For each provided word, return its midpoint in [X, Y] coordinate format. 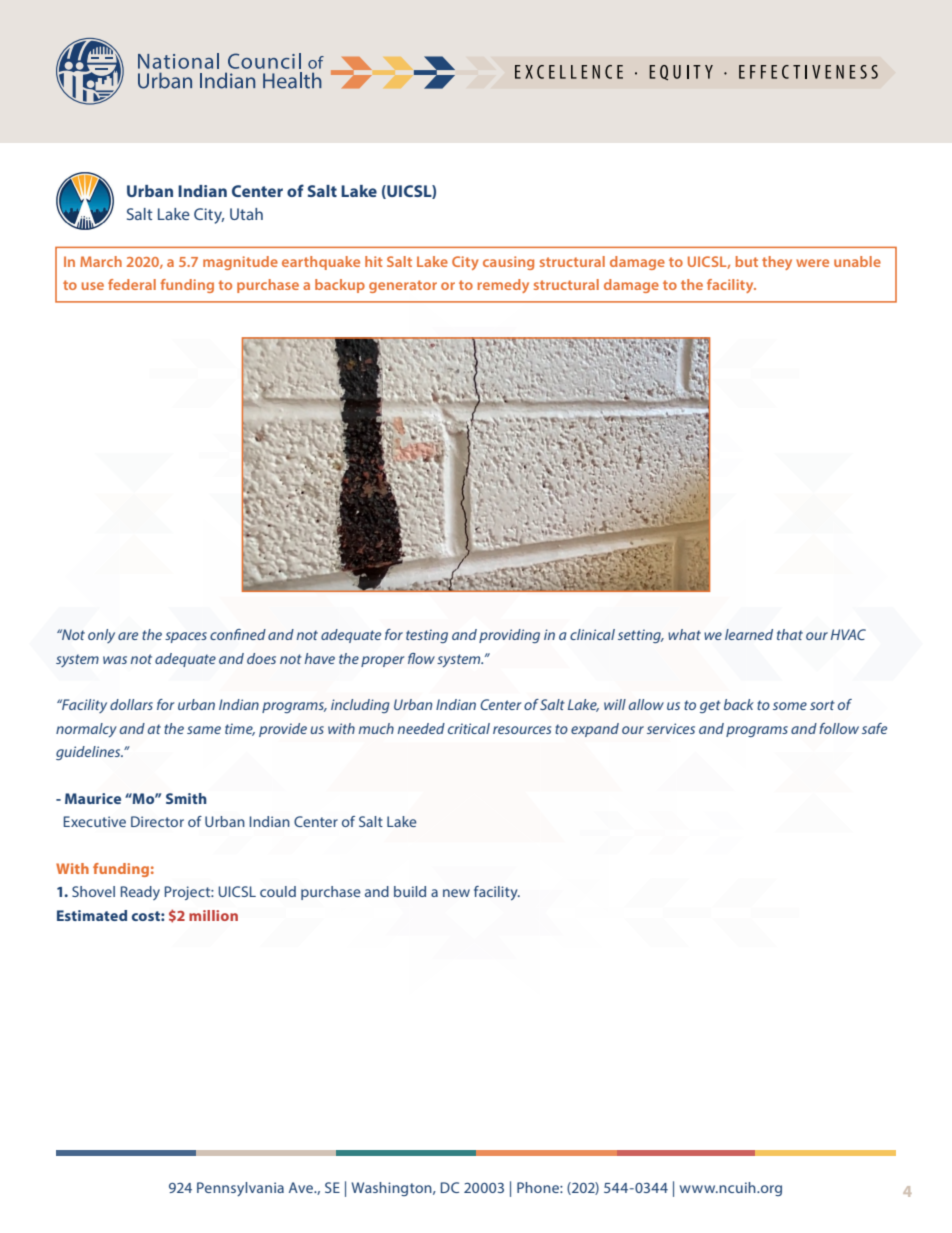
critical [469, 728]
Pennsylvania [240, 1189]
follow [839, 728]
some [790, 706]
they [777, 263]
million [213, 915]
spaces [186, 637]
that [790, 634]
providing [509, 636]
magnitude [240, 263]
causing [508, 263]
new [456, 893]
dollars [131, 704]
